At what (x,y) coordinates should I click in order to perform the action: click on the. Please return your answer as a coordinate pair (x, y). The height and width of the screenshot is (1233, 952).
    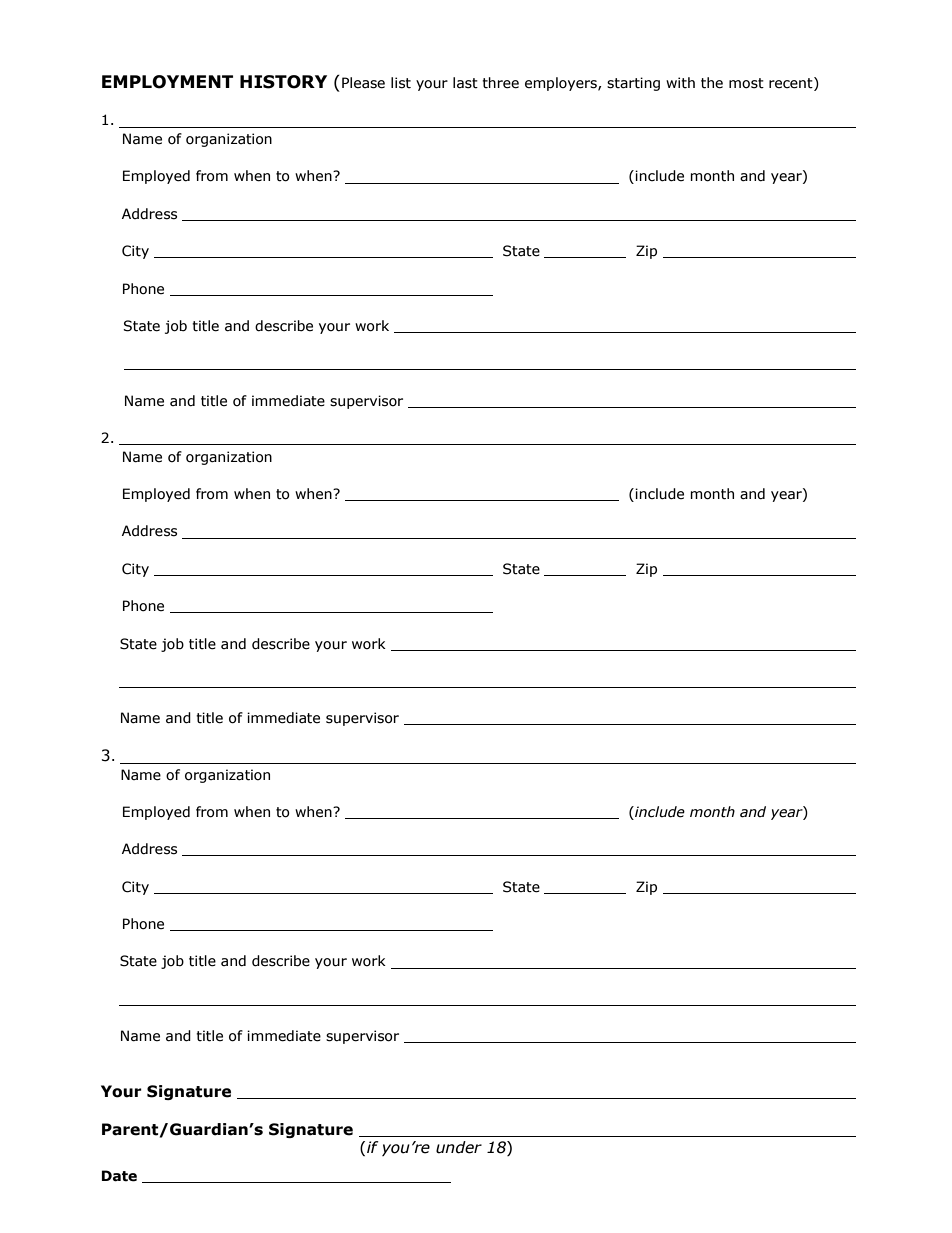
    Looking at the image, I should click on (712, 83).
